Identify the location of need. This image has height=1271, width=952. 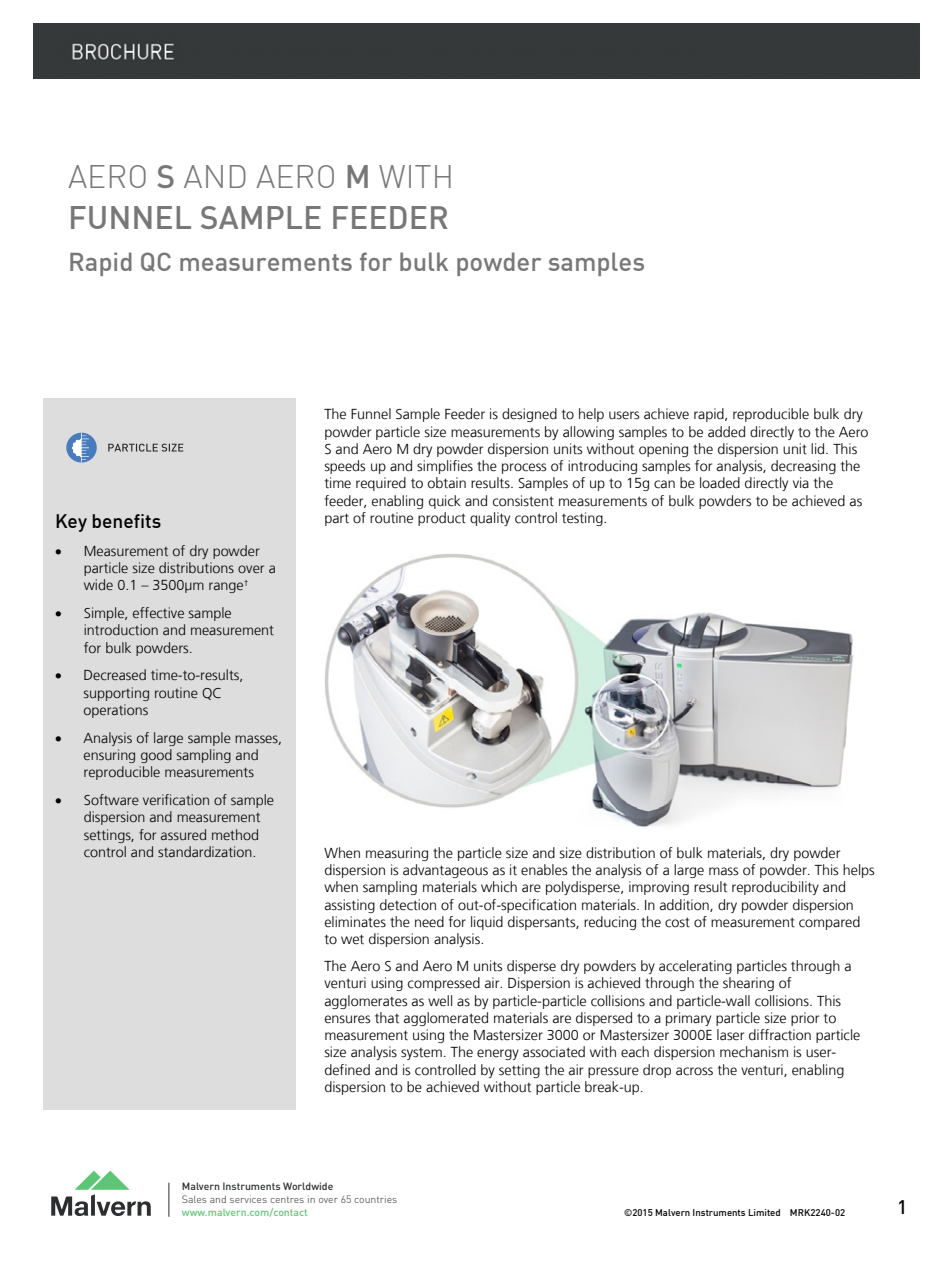
(429, 922).
